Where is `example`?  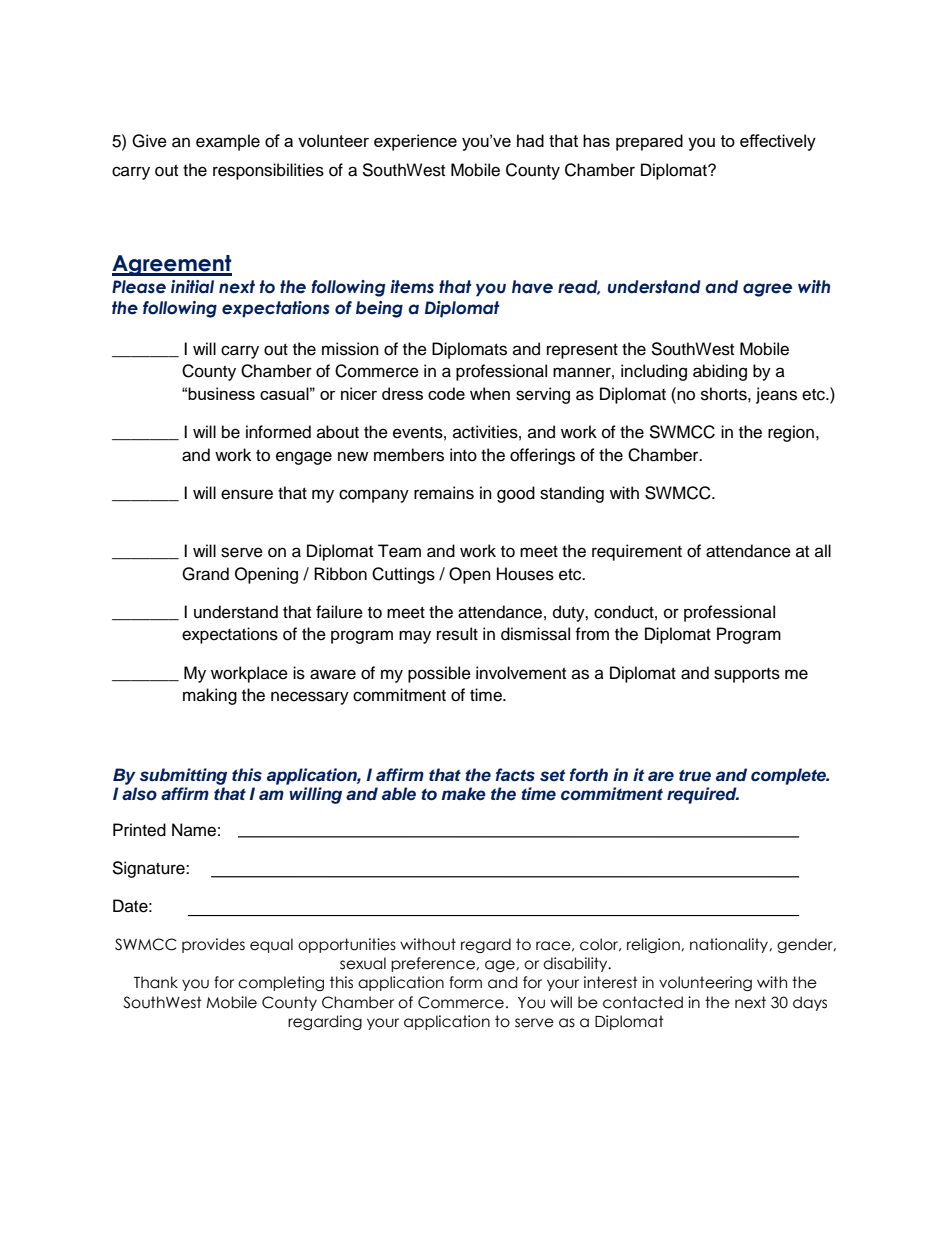
example is located at coordinates (228, 142).
